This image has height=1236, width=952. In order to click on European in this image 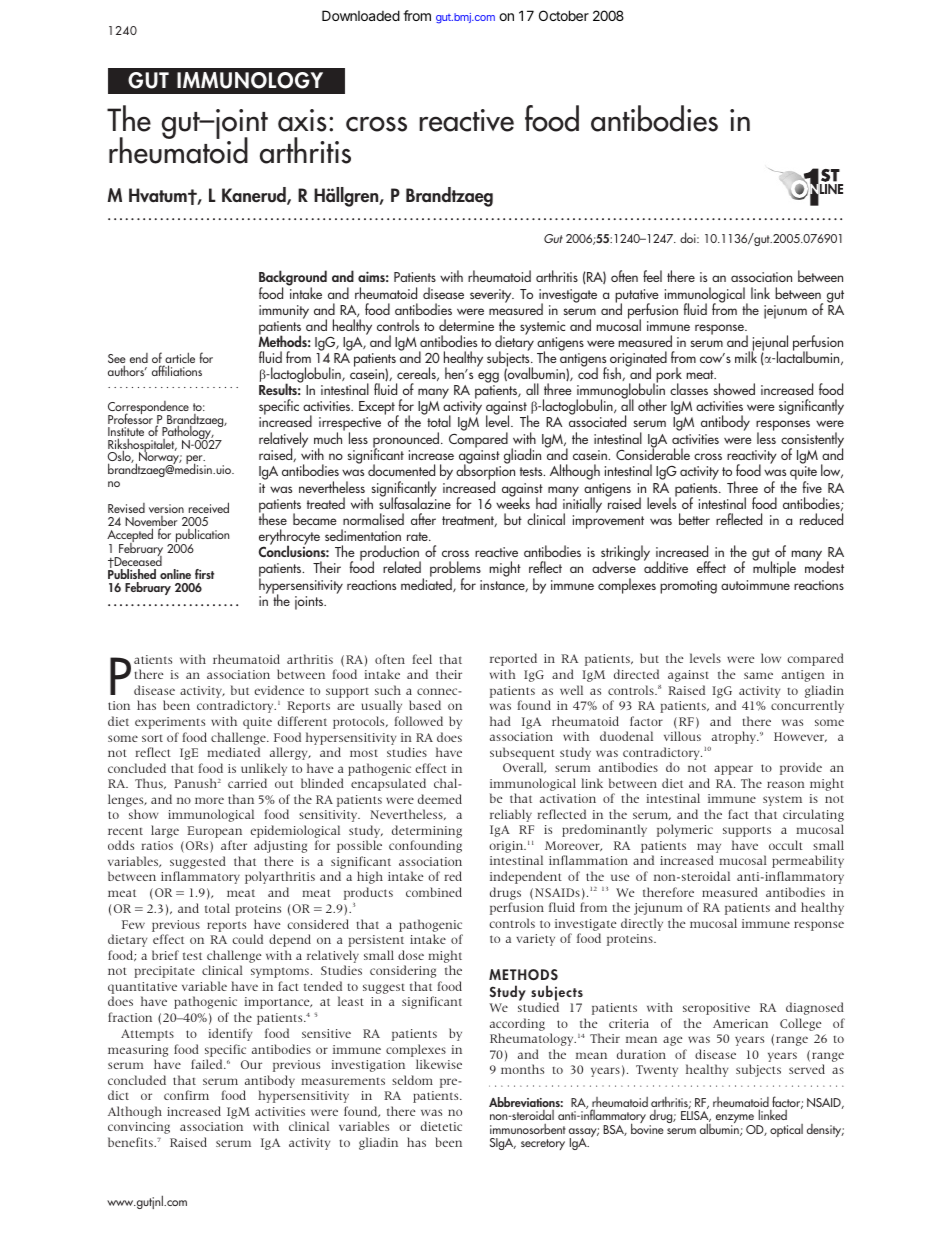, I will do `click(214, 833)`.
